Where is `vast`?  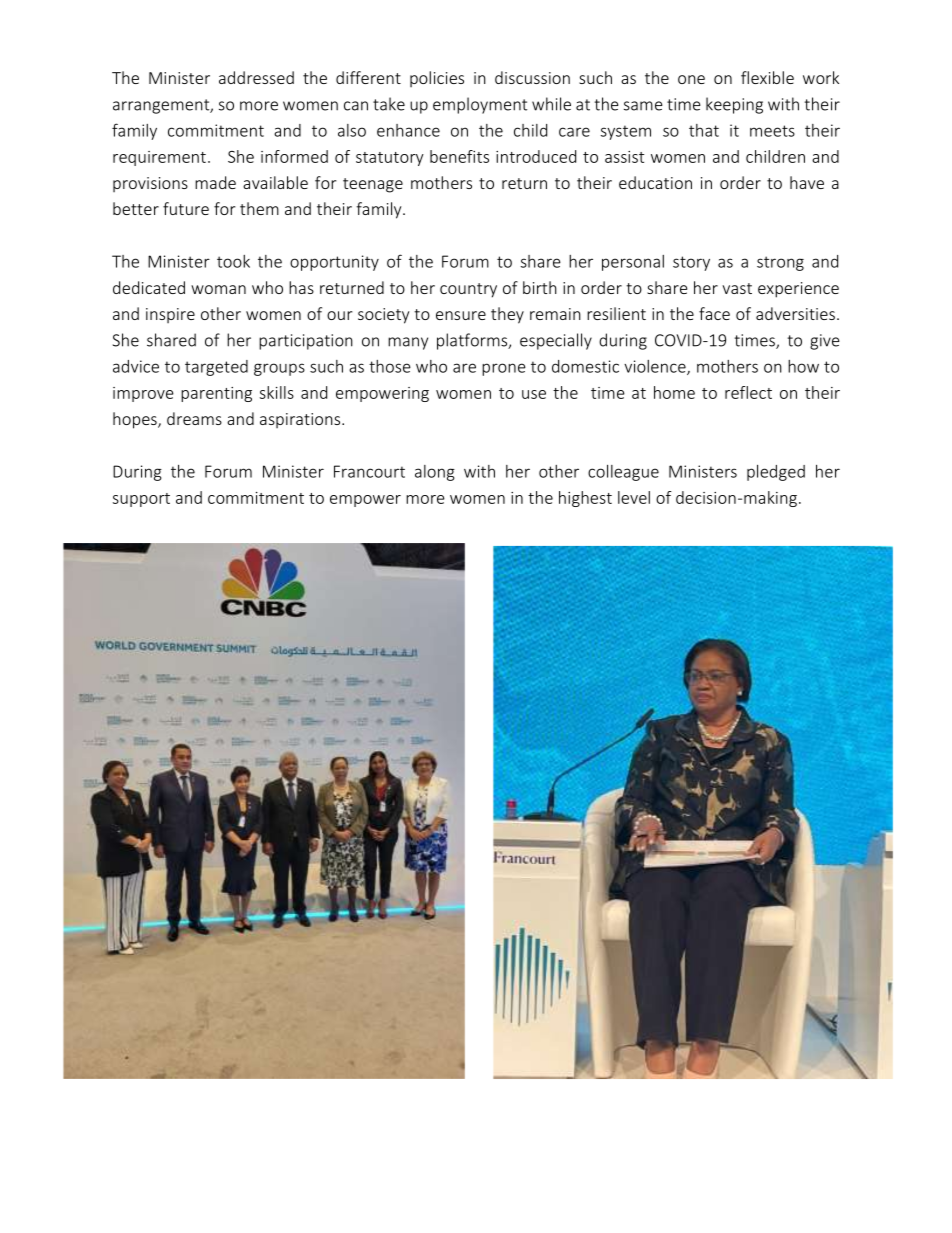 vast is located at coordinates (737, 288).
